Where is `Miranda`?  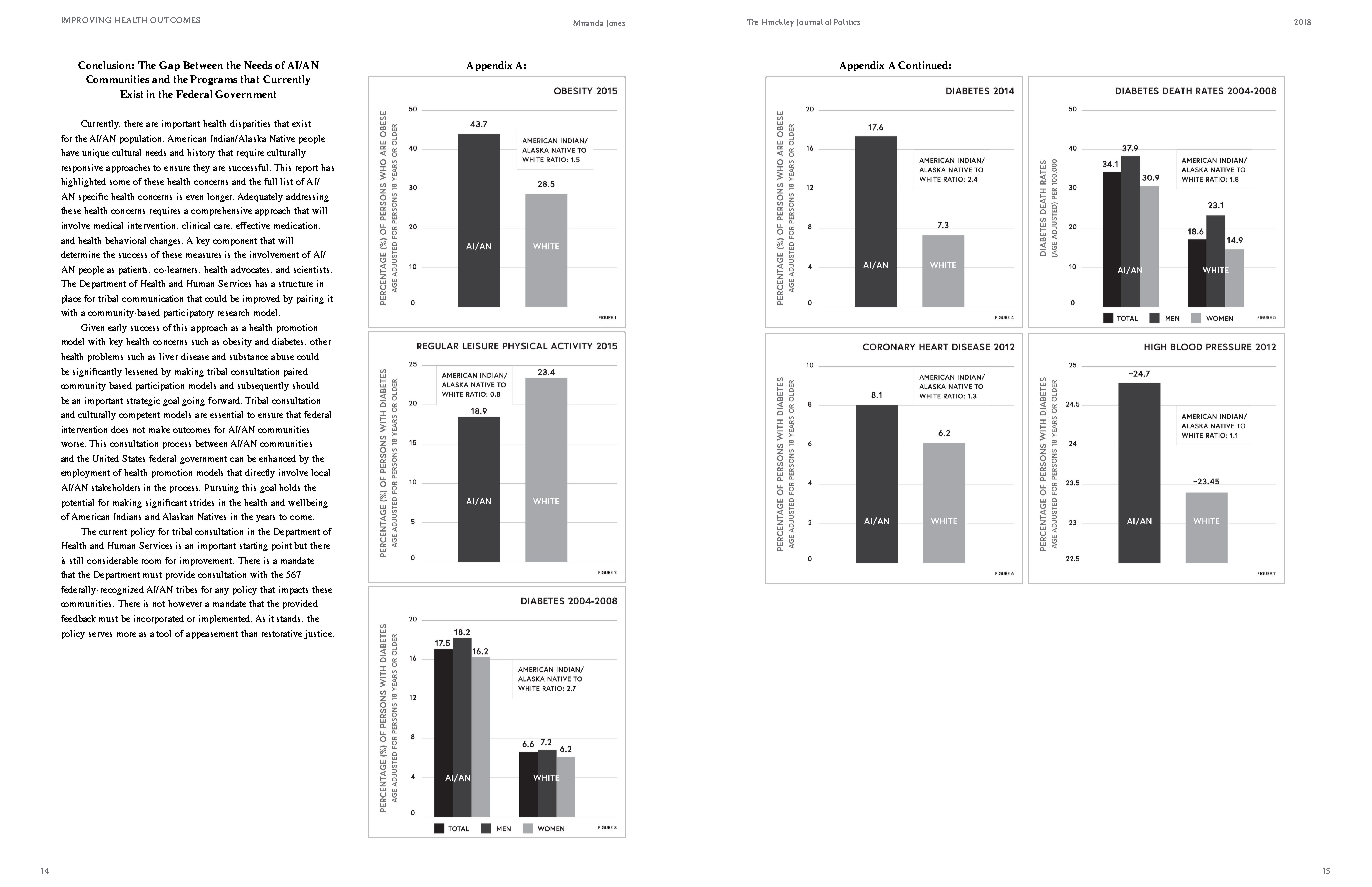 Miranda is located at coordinates (588, 23).
